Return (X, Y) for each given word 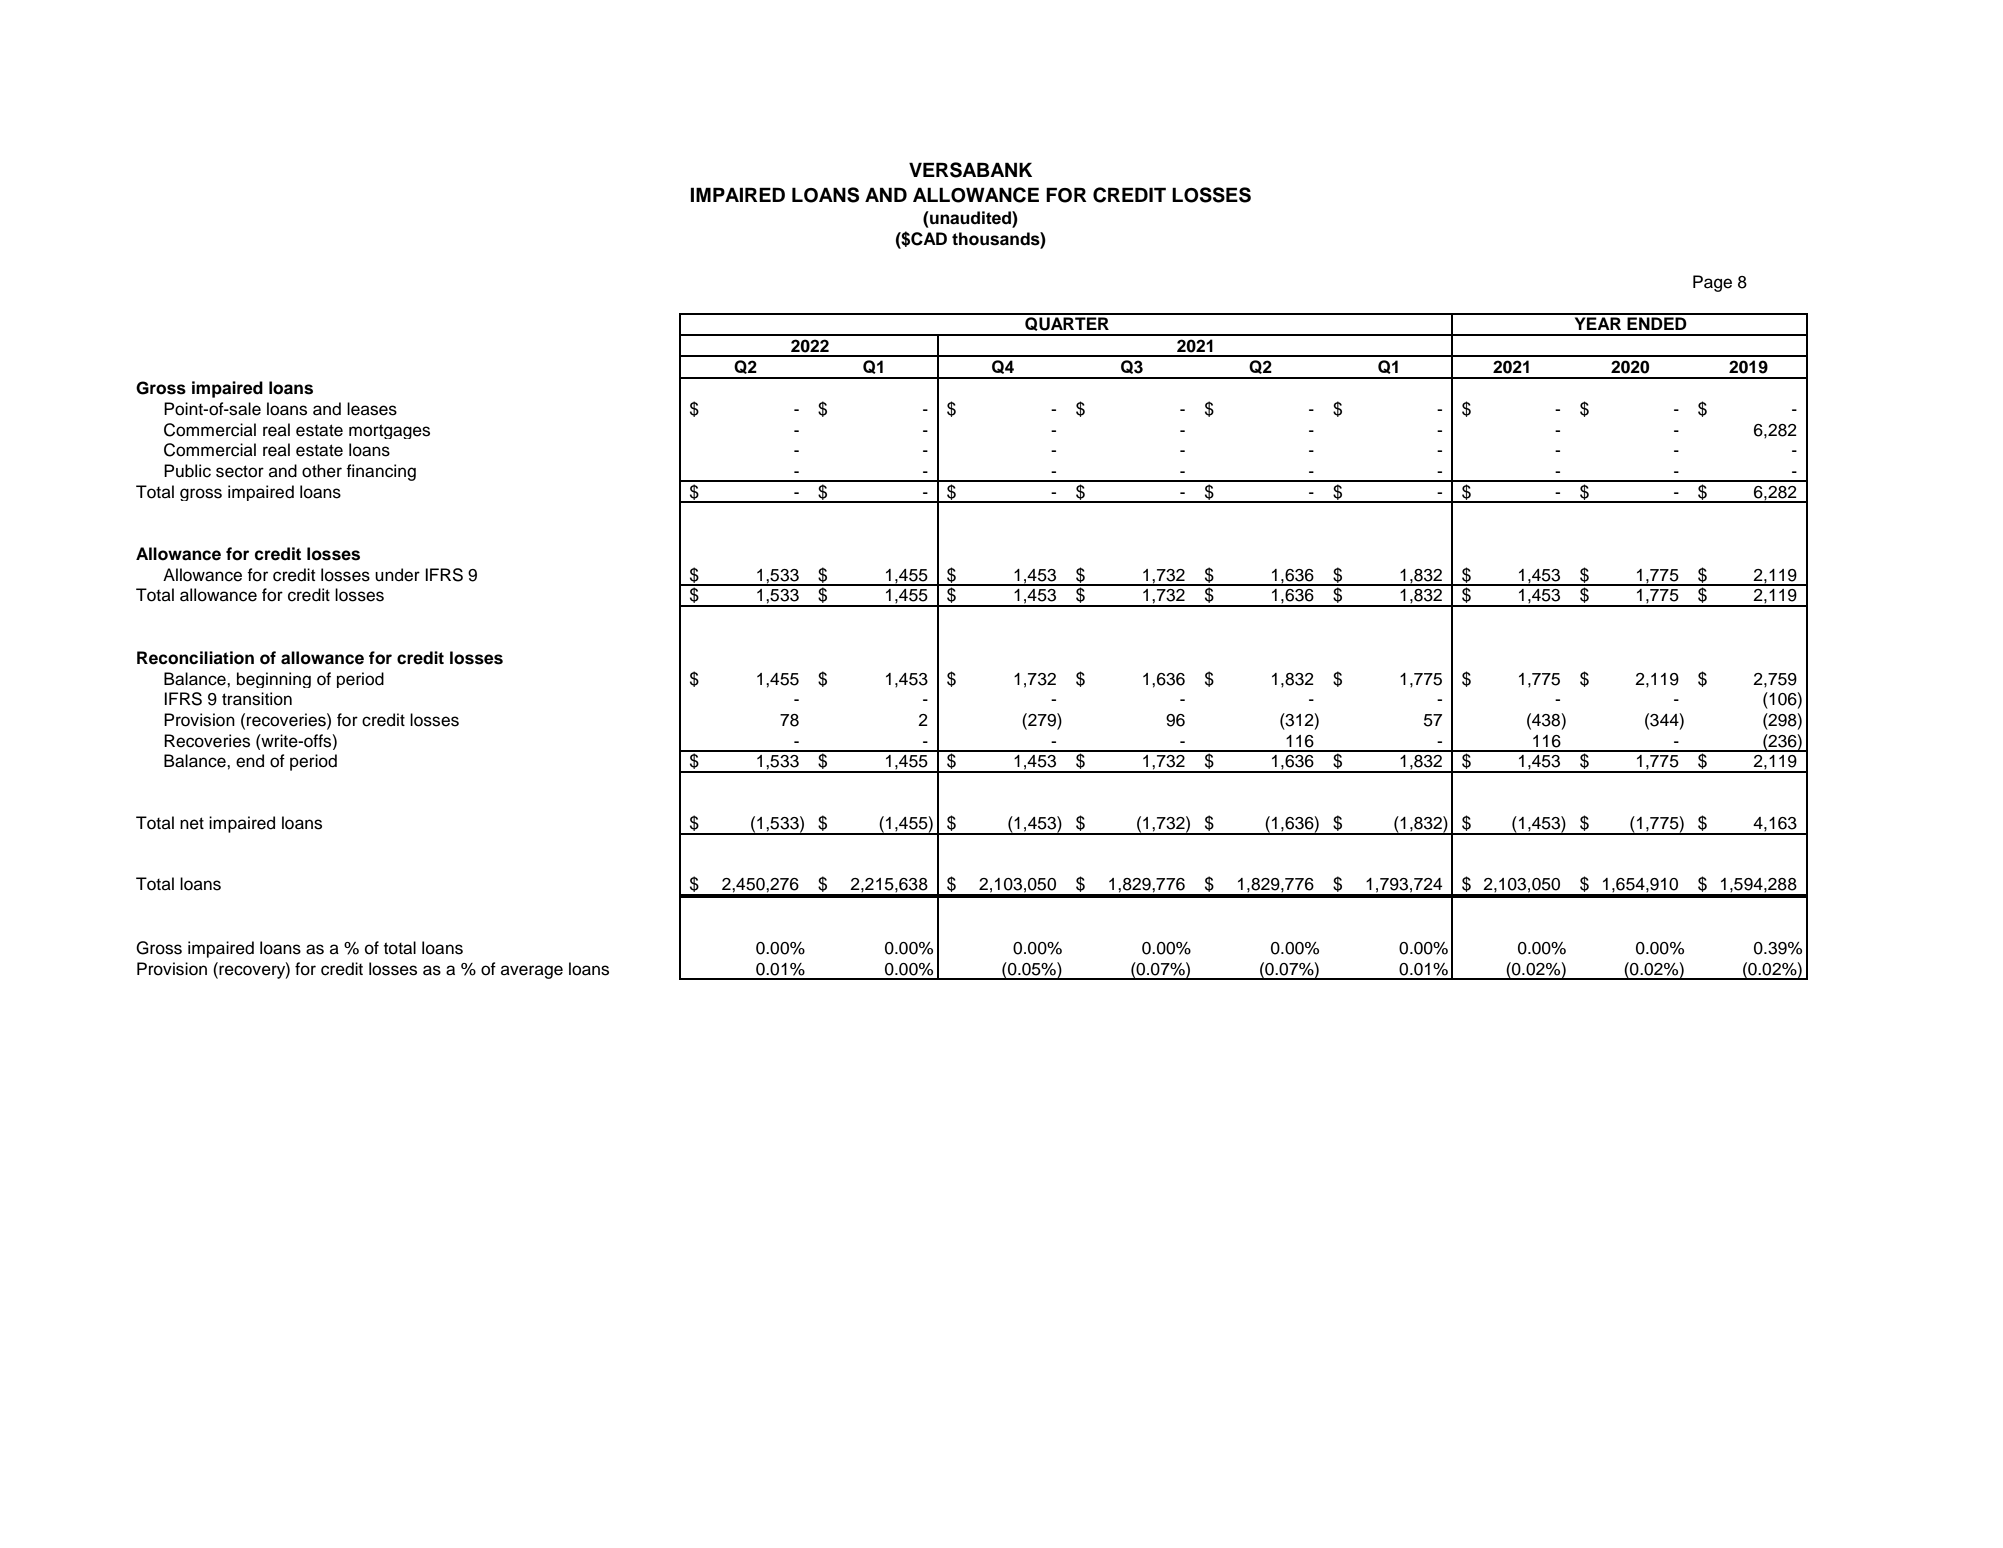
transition (257, 699)
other (322, 471)
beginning (274, 680)
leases (372, 409)
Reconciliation (195, 658)
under (397, 575)
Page (1712, 283)
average (532, 972)
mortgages (389, 431)
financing (381, 472)
